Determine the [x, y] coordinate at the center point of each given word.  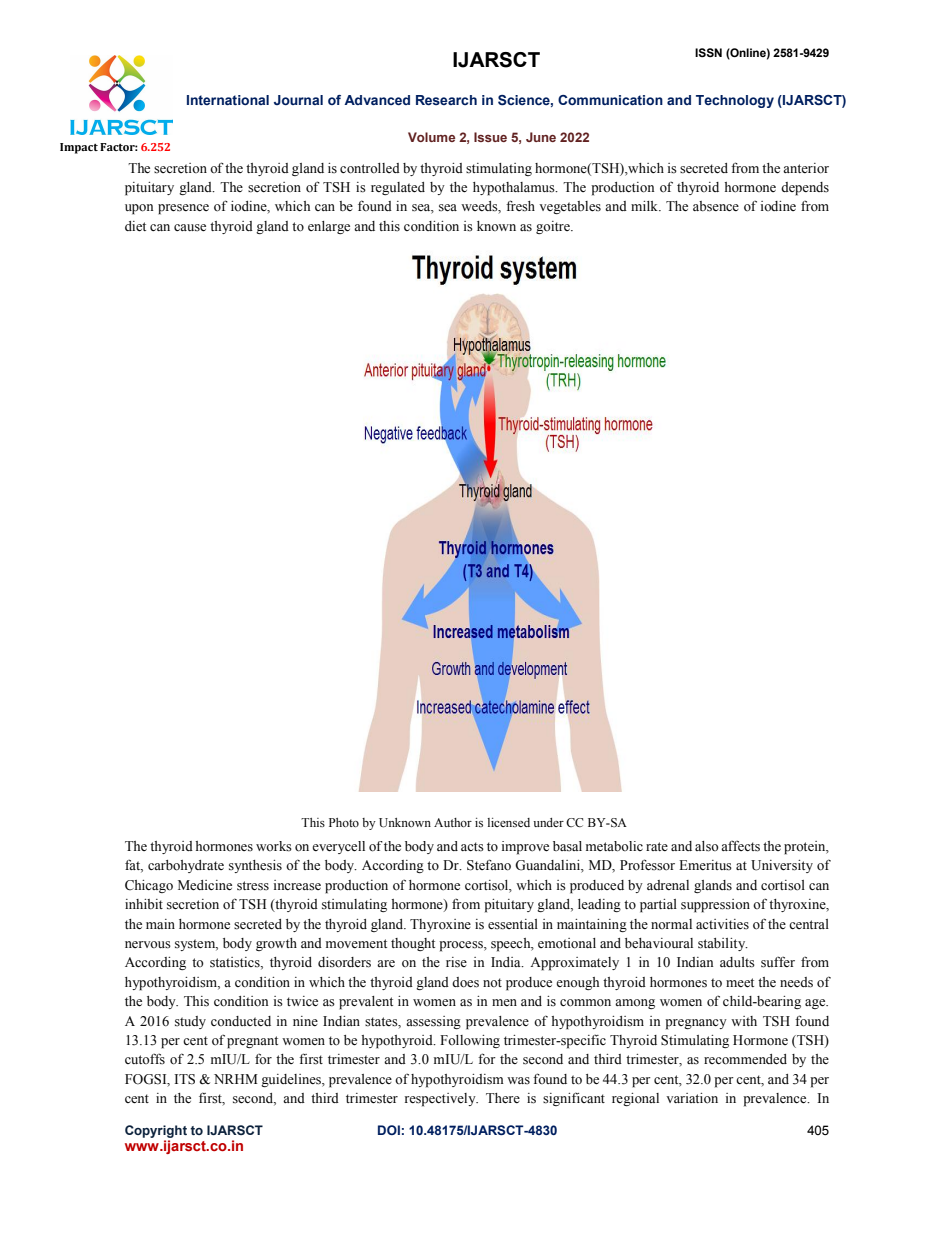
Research [446, 100]
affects [740, 846]
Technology [735, 101]
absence [716, 206]
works [274, 846]
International [228, 100]
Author [453, 822]
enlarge [329, 227]
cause [190, 228]
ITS [184, 1079]
